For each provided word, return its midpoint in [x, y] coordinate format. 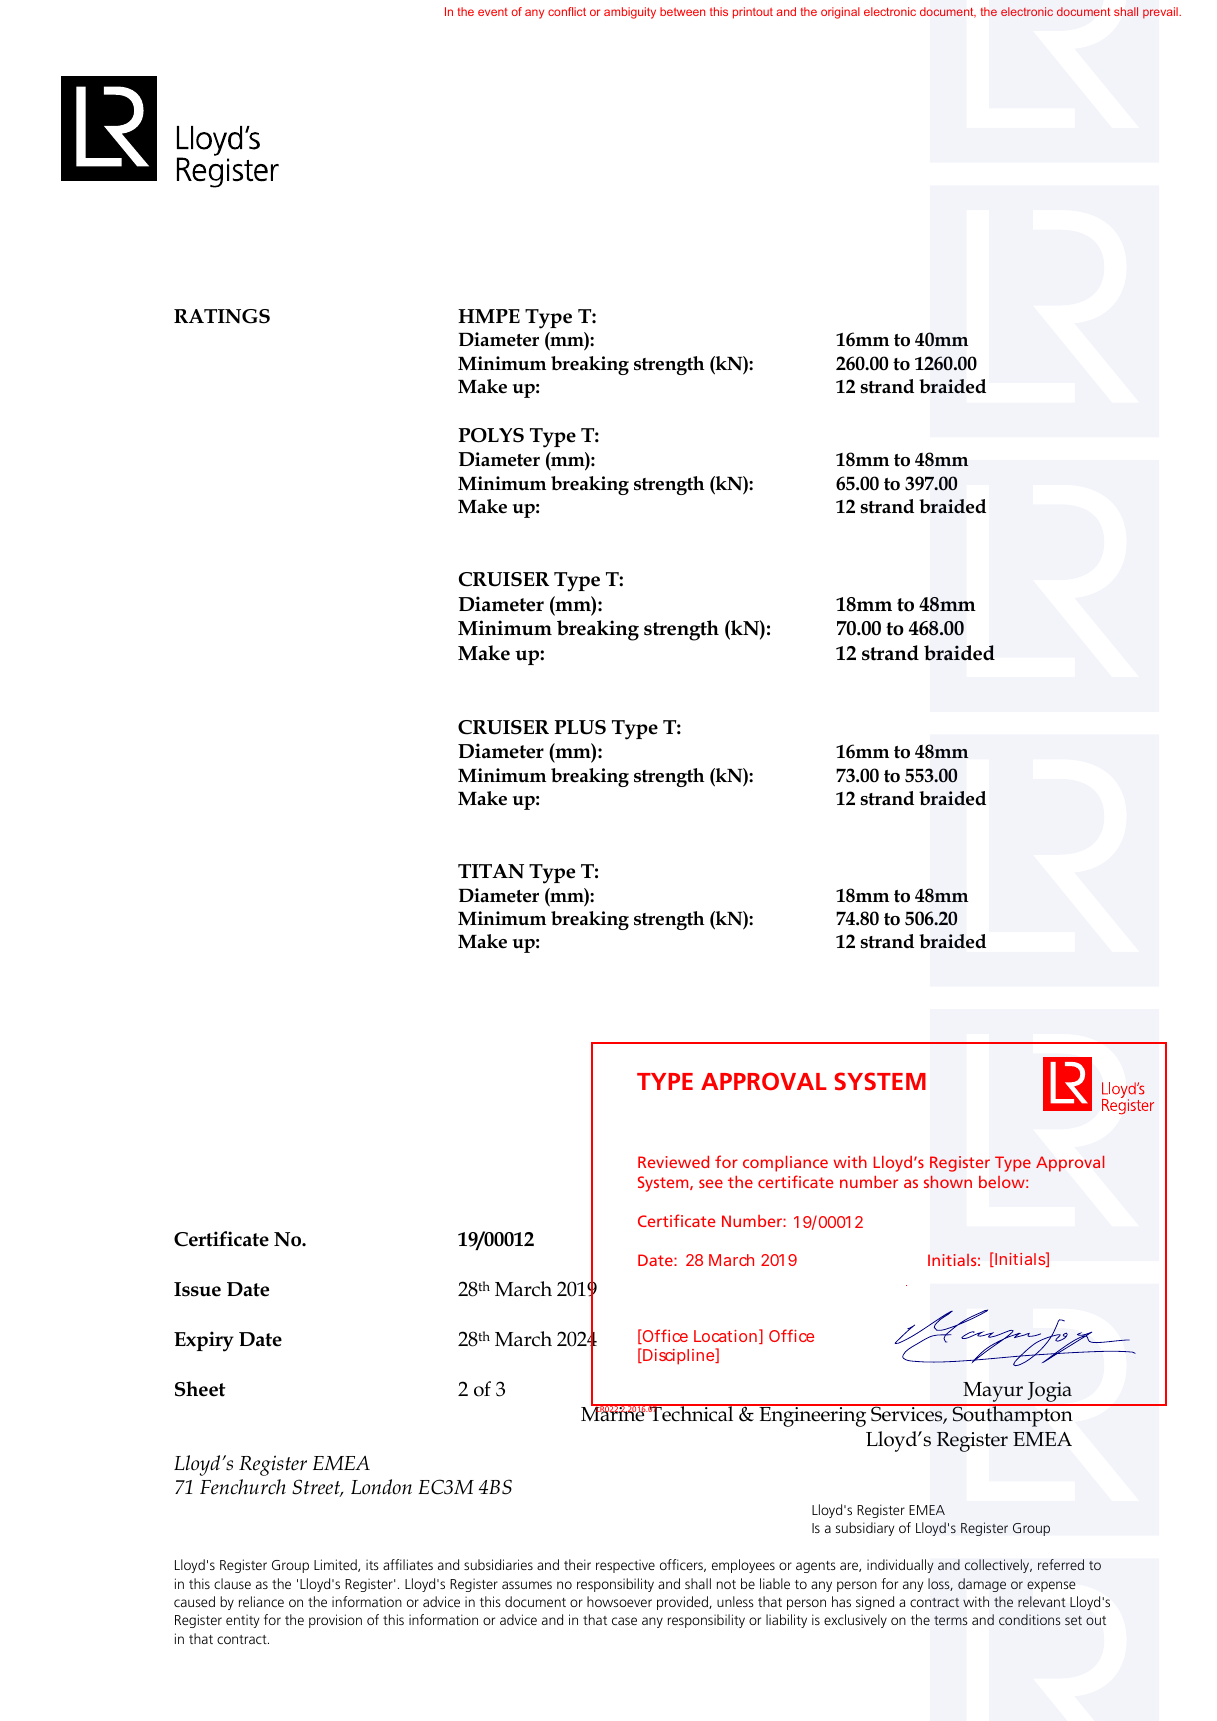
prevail [1161, 13]
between [682, 11]
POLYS [491, 435]
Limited [336, 1565]
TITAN [491, 871]
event [493, 12]
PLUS [580, 727]
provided [683, 1603]
